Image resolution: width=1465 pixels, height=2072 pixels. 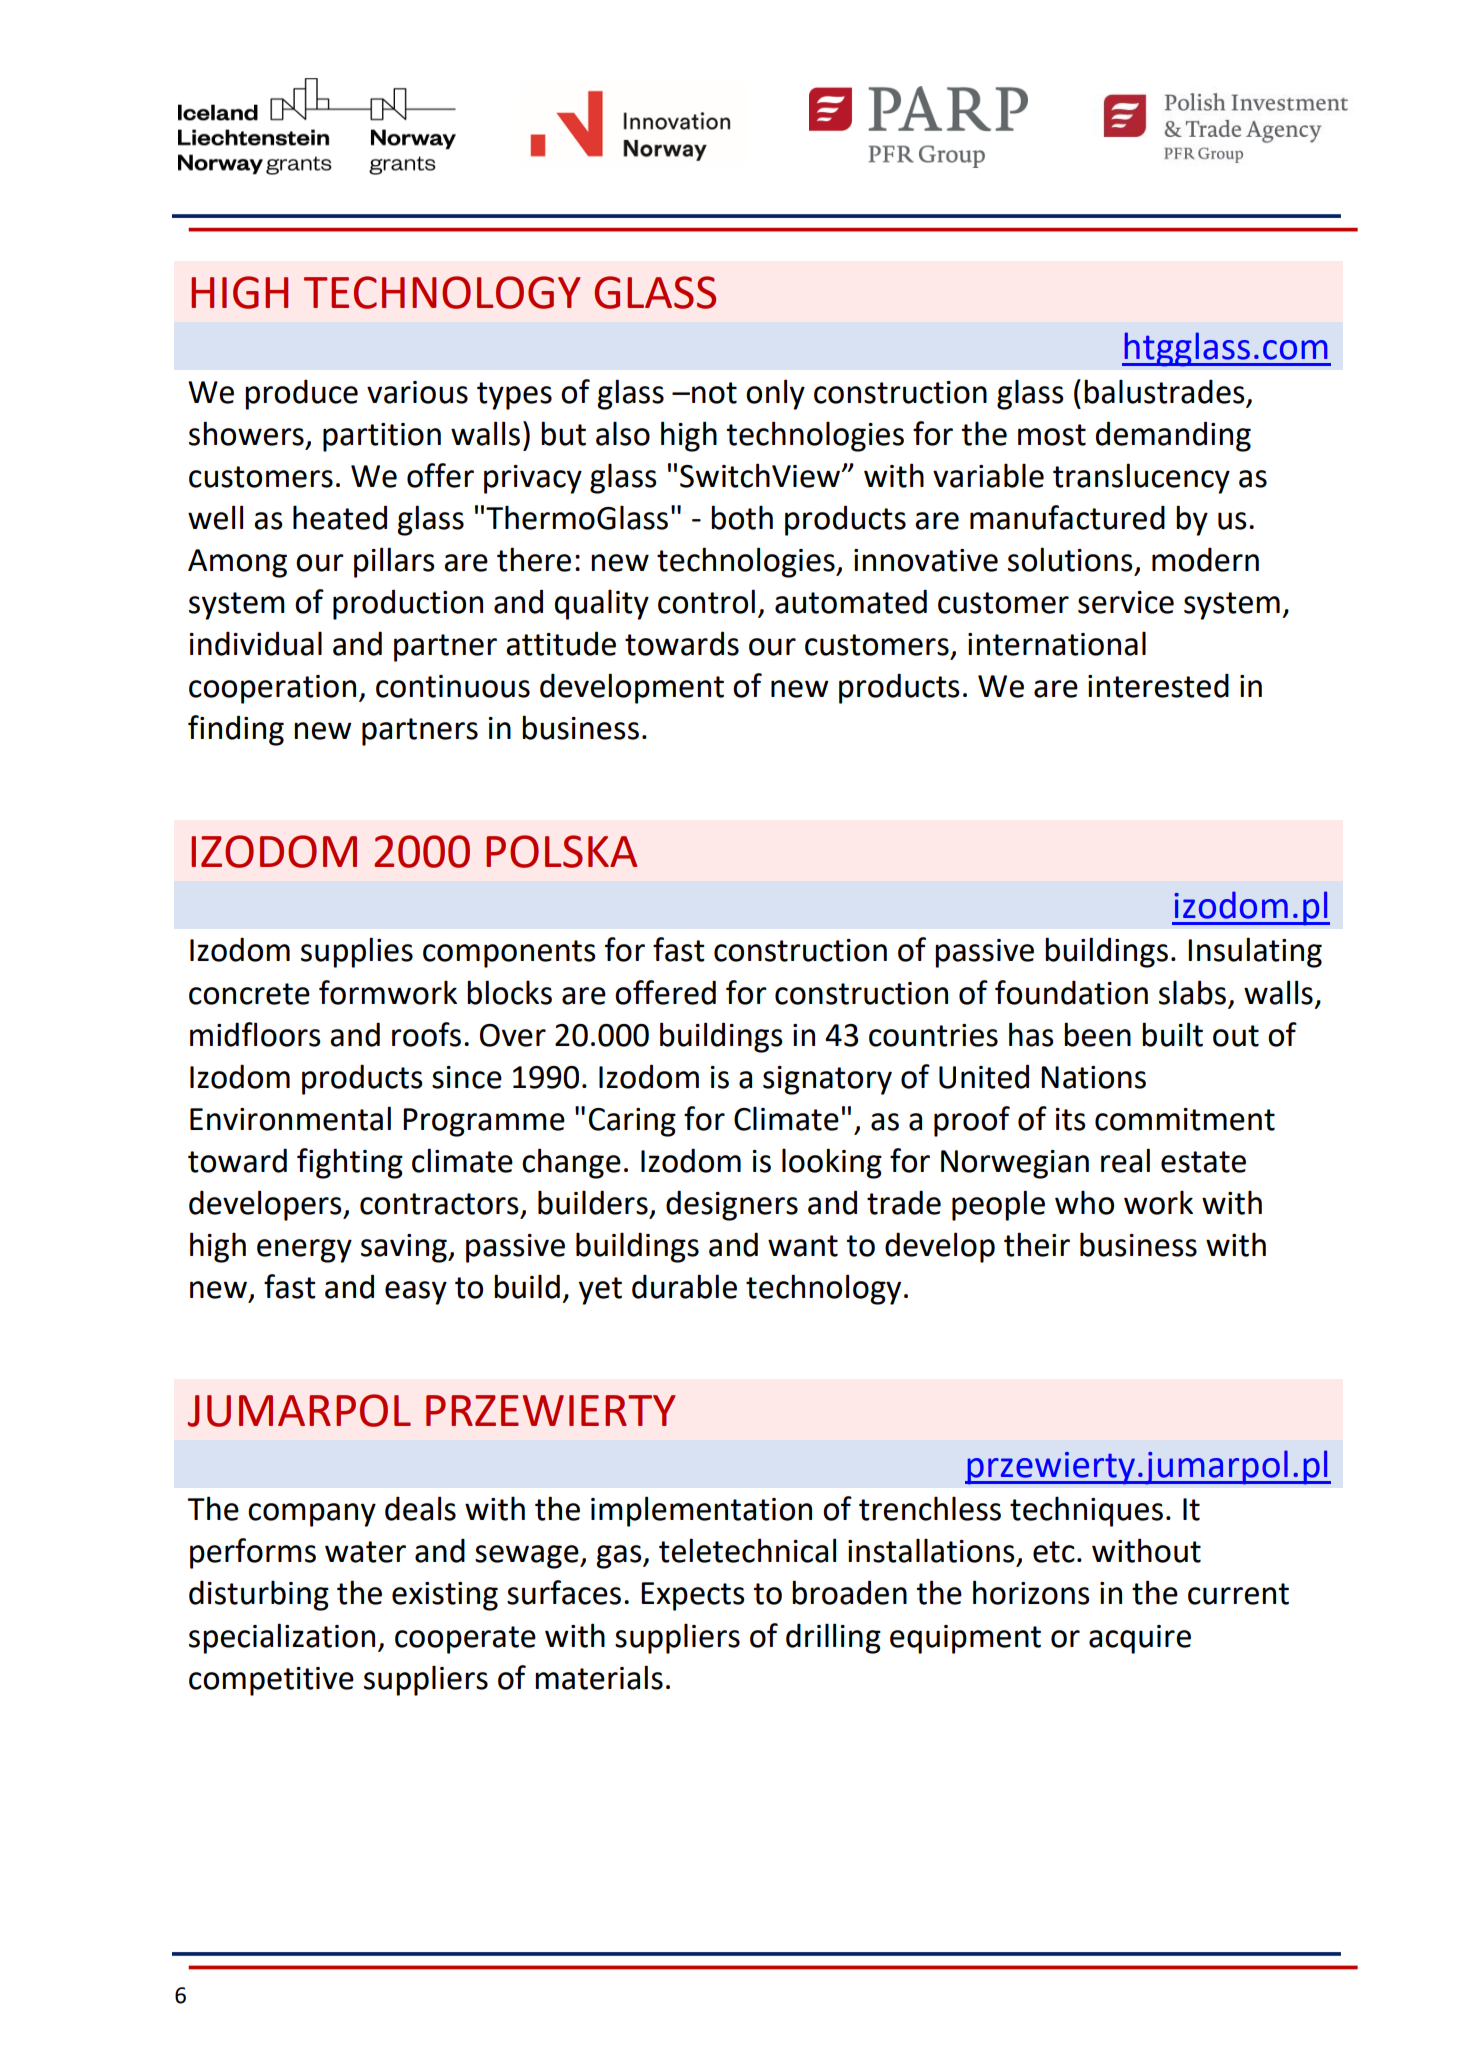 What do you see at coordinates (1173, 436) in the screenshot?
I see `demanding` at bounding box center [1173, 436].
